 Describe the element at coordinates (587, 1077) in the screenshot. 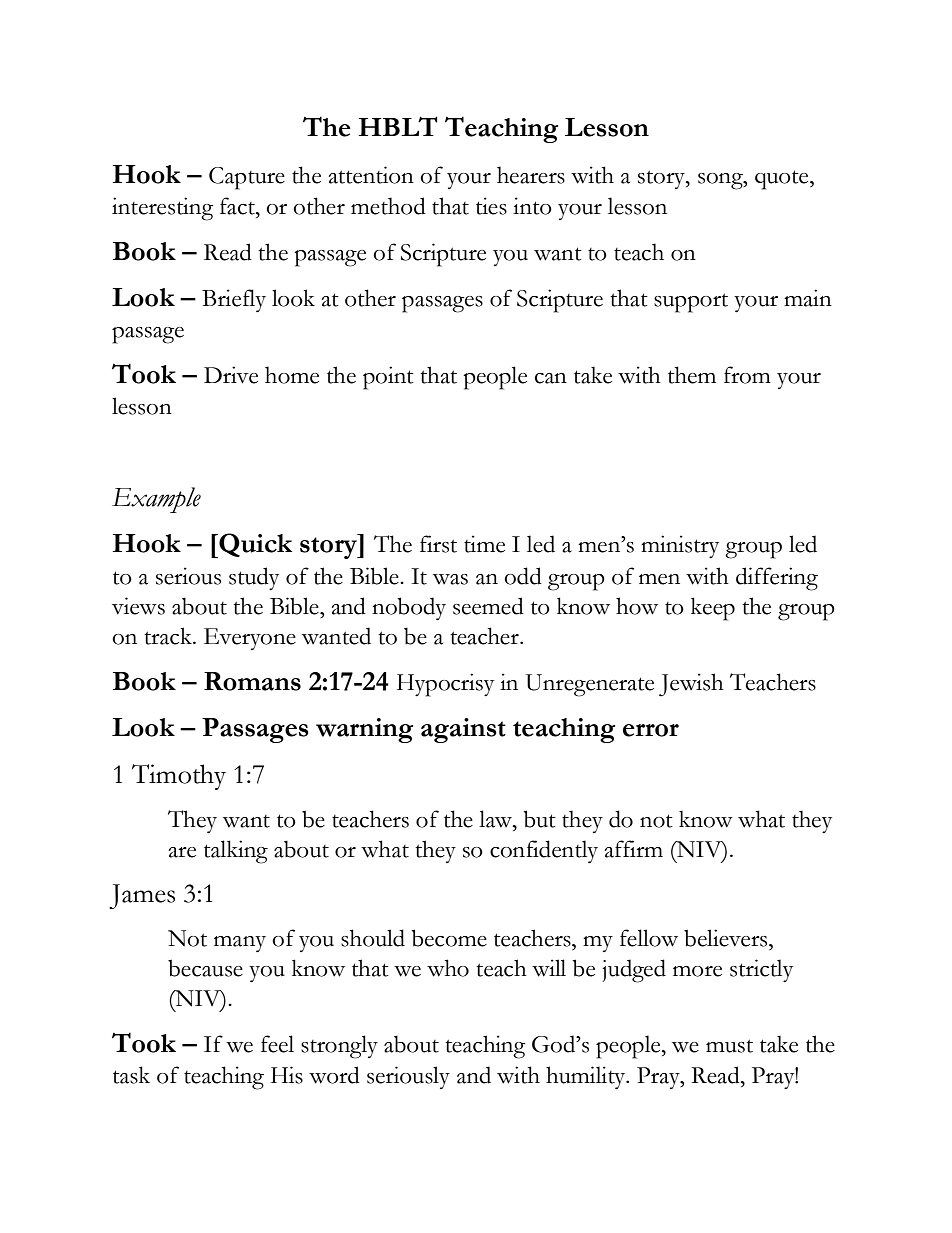

I see `humility` at that location.
